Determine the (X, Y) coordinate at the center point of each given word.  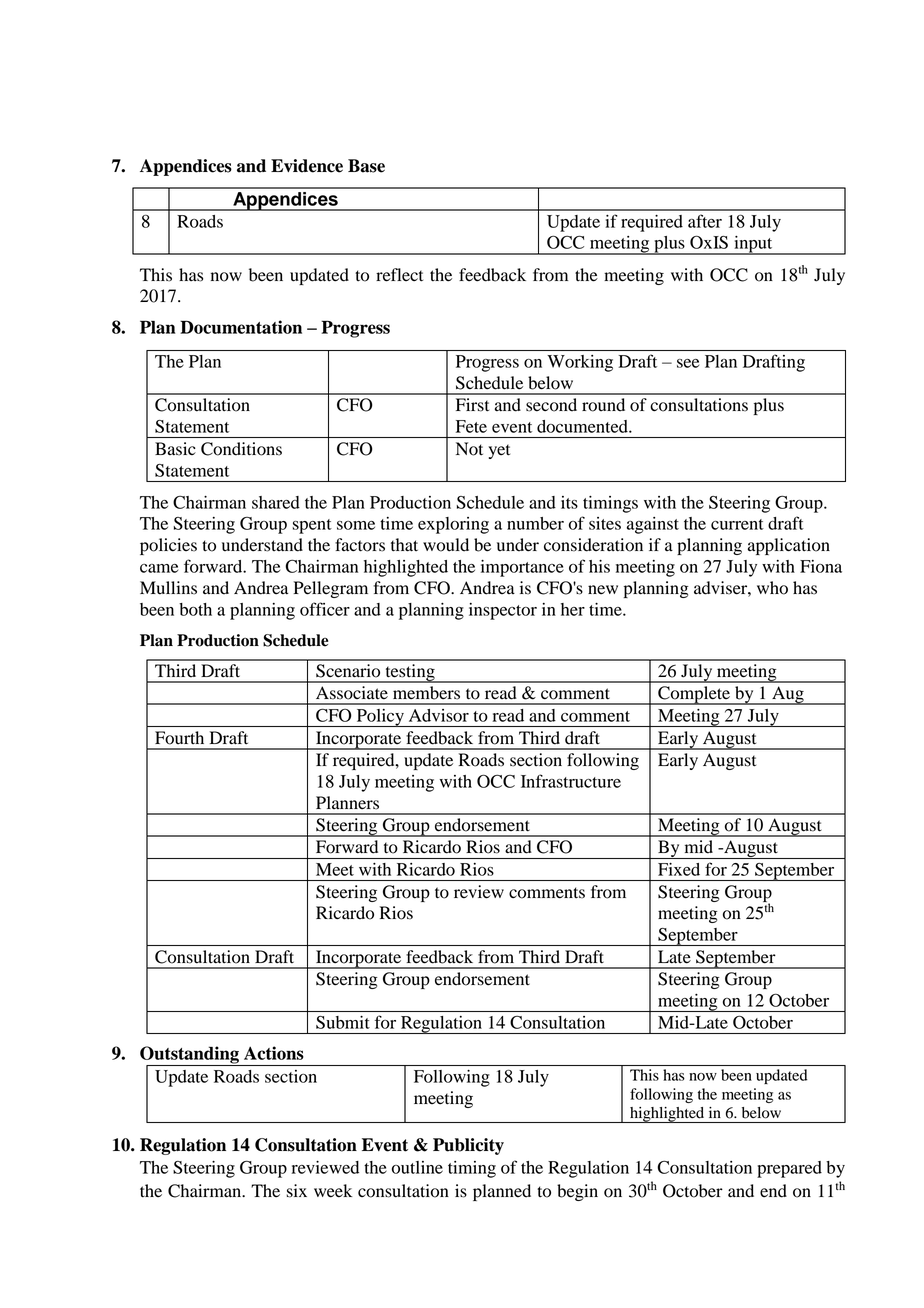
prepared (789, 1169)
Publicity (468, 1146)
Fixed (679, 869)
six (297, 1191)
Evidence (307, 166)
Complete (694, 695)
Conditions (241, 449)
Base (366, 166)
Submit (343, 1022)
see (688, 363)
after (705, 221)
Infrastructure (571, 781)
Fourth (179, 738)
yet (499, 451)
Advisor (439, 715)
